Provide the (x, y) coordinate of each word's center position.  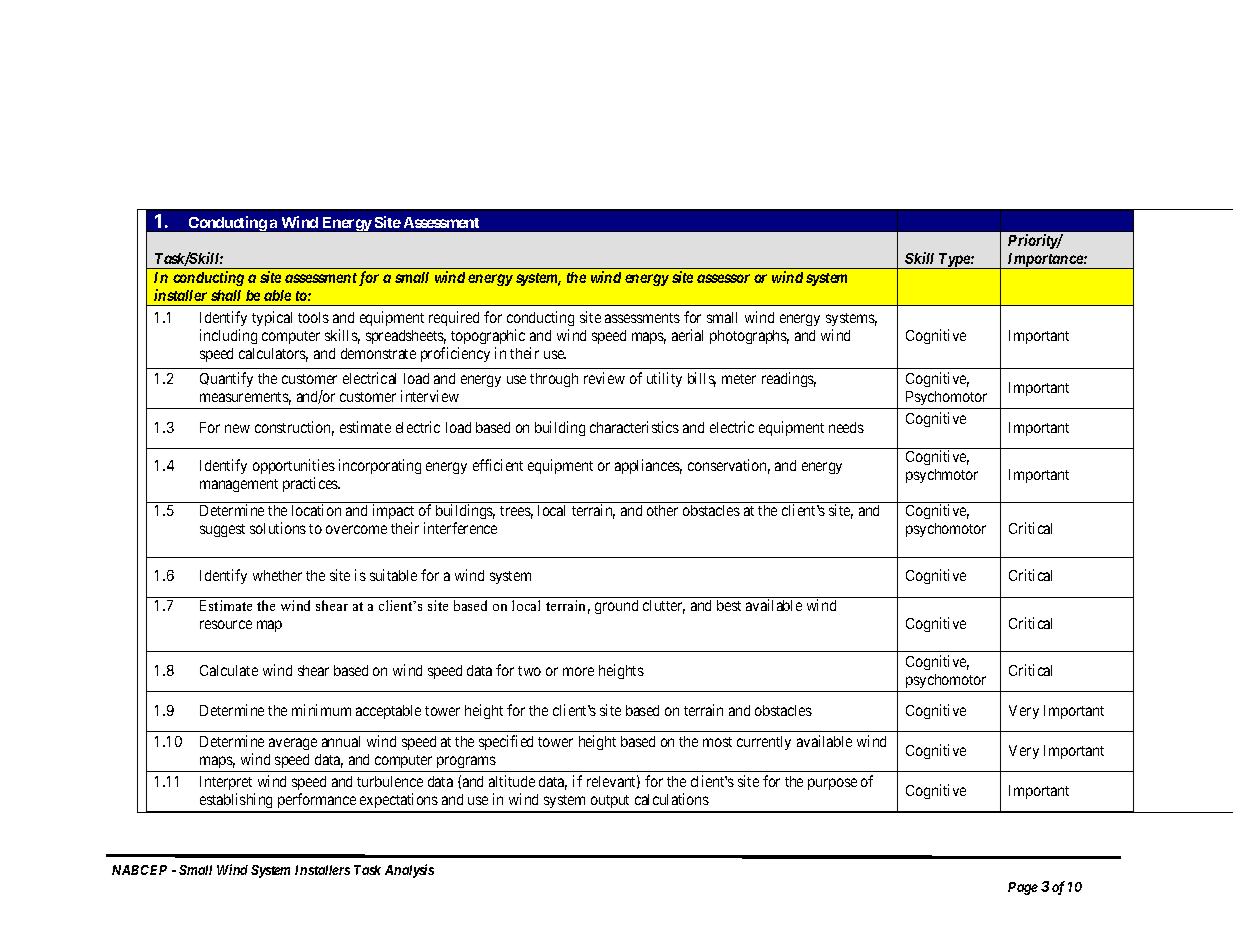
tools (313, 317)
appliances (648, 466)
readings (789, 379)
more (578, 671)
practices (311, 484)
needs (846, 427)
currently (764, 743)
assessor (723, 278)
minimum (321, 710)
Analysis (409, 871)
